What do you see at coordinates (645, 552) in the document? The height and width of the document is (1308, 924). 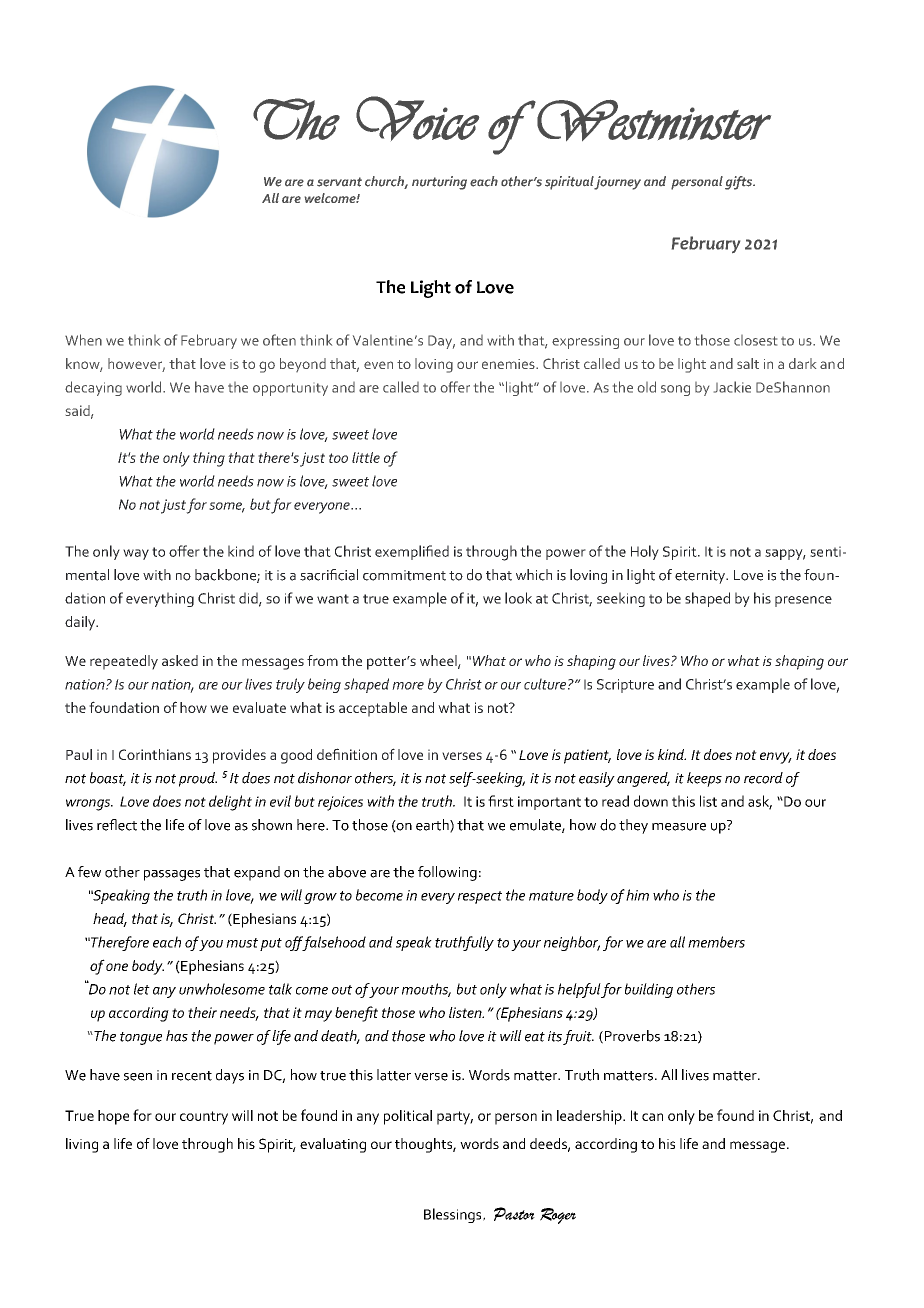 I see `Holy` at bounding box center [645, 552].
